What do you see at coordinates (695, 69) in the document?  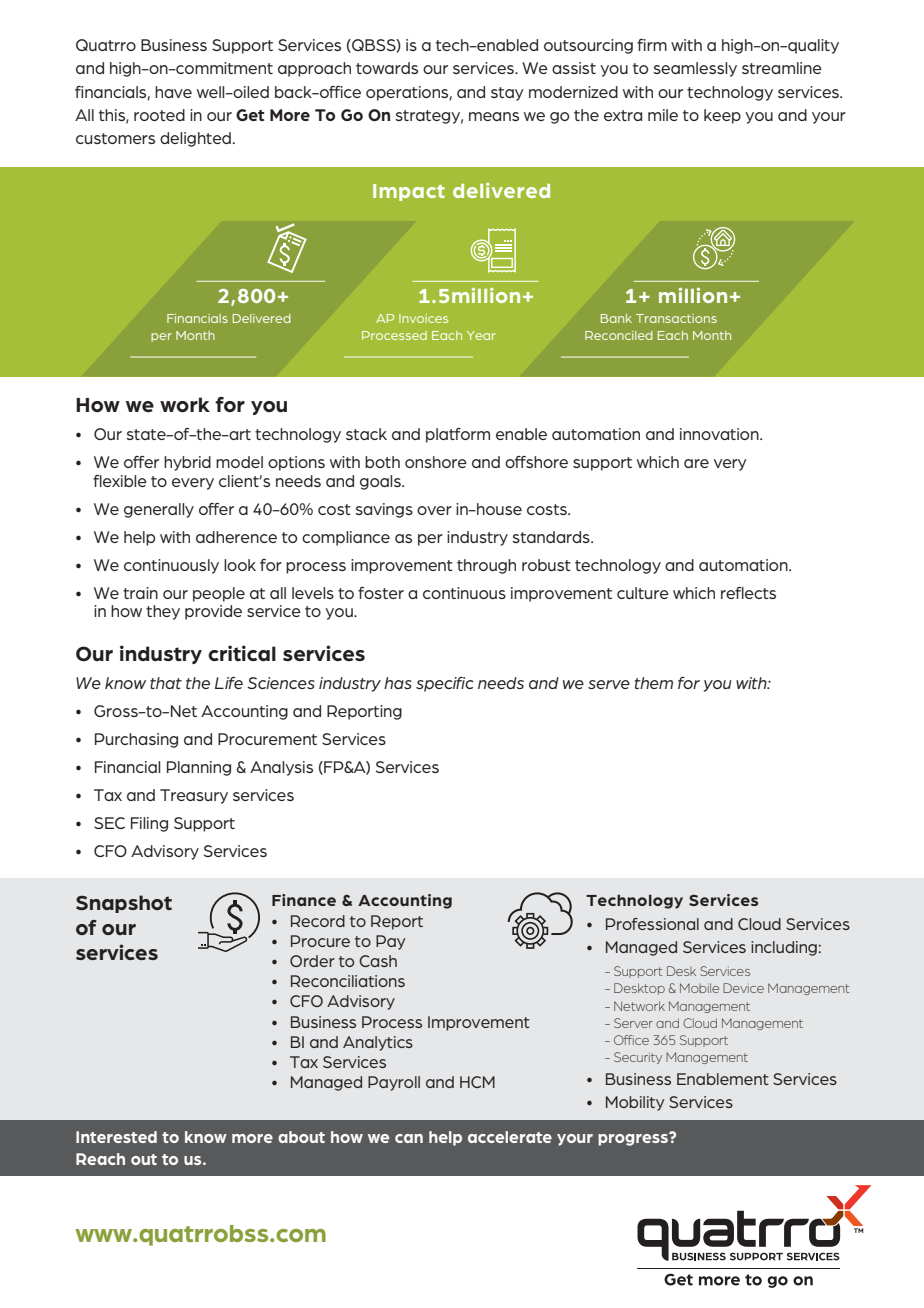 I see `seamlessly` at bounding box center [695, 69].
